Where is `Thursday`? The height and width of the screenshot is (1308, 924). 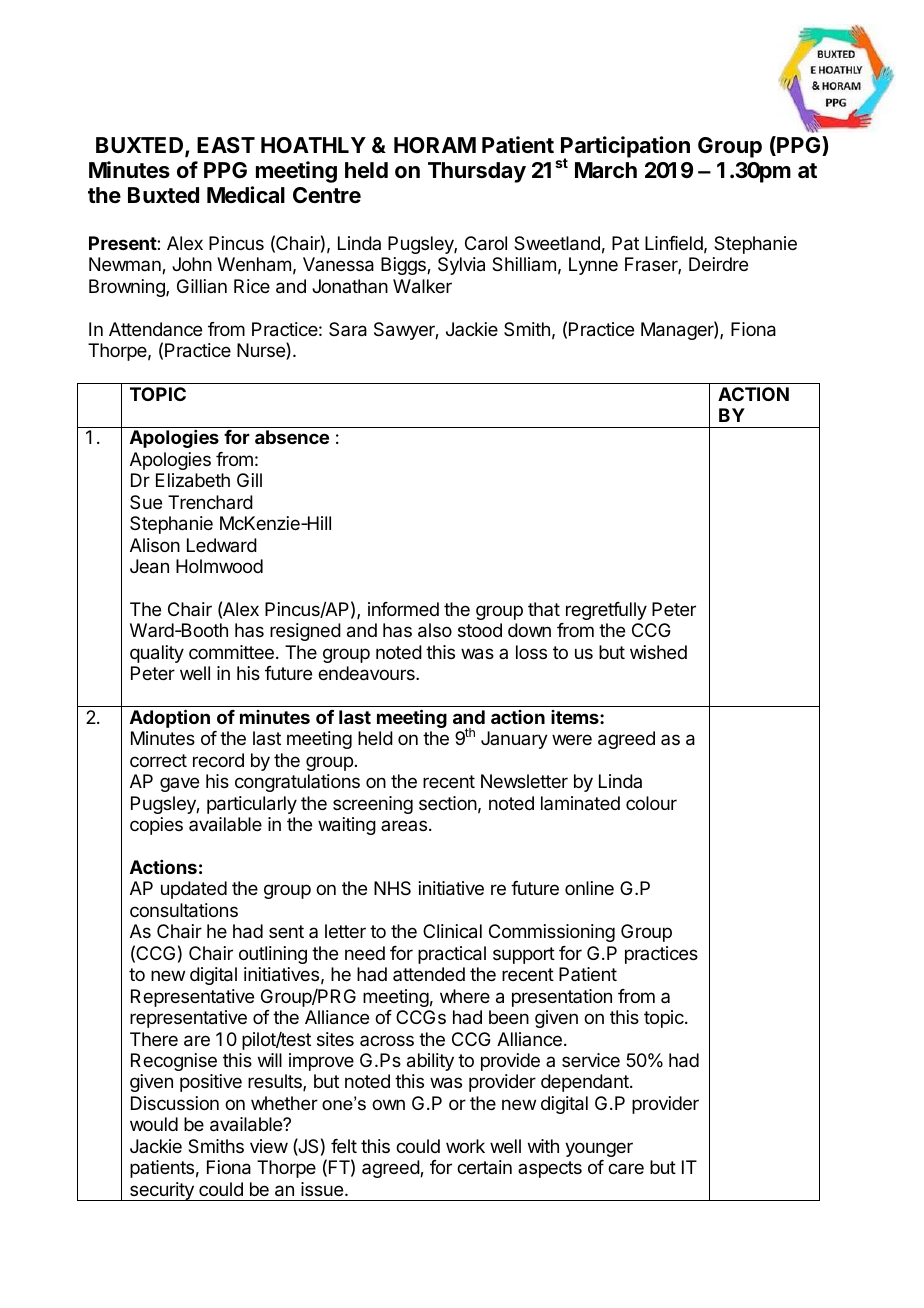 Thursday is located at coordinates (477, 172).
